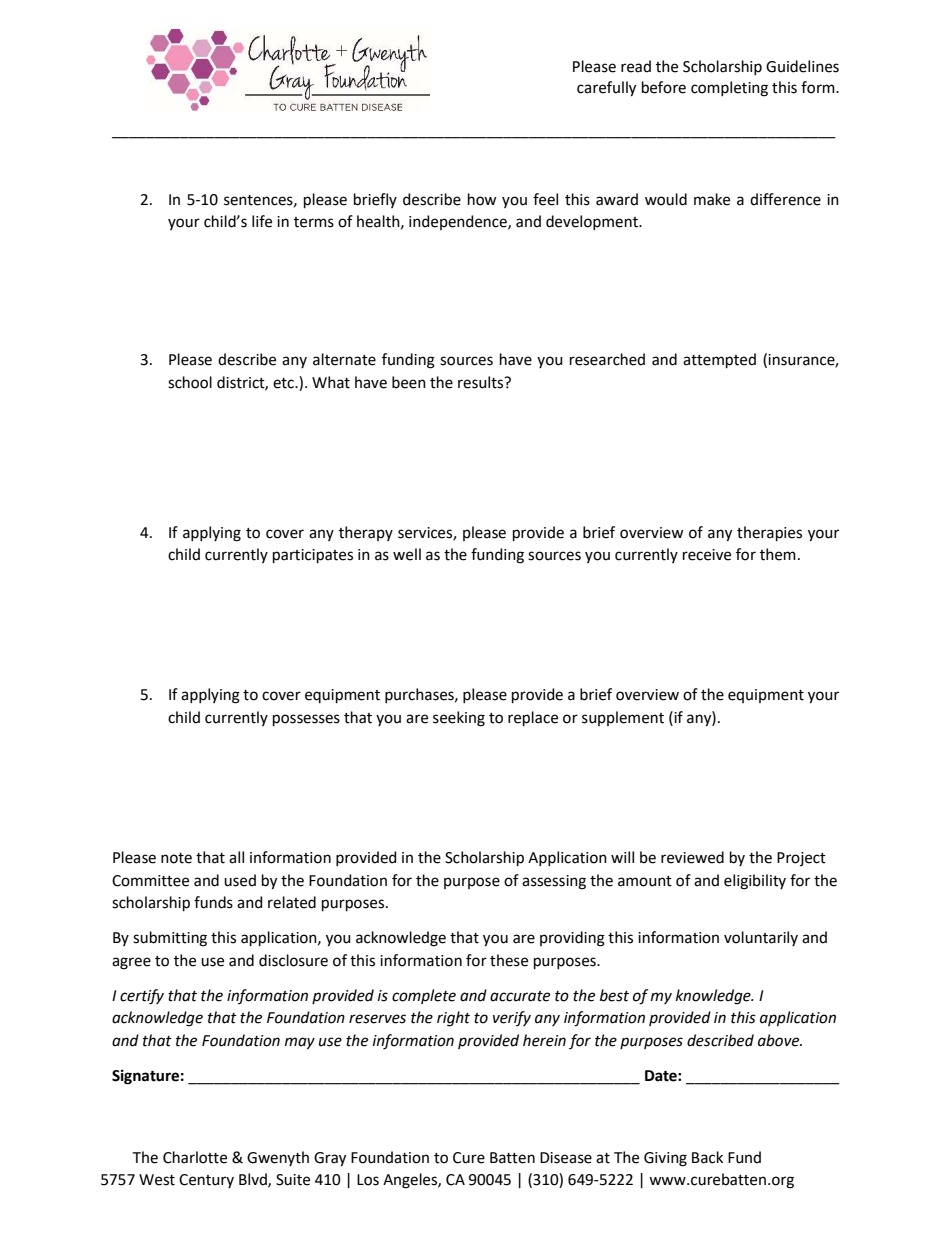 This screenshot has width=952, height=1233. What do you see at coordinates (707, 555) in the screenshot?
I see `receive` at bounding box center [707, 555].
